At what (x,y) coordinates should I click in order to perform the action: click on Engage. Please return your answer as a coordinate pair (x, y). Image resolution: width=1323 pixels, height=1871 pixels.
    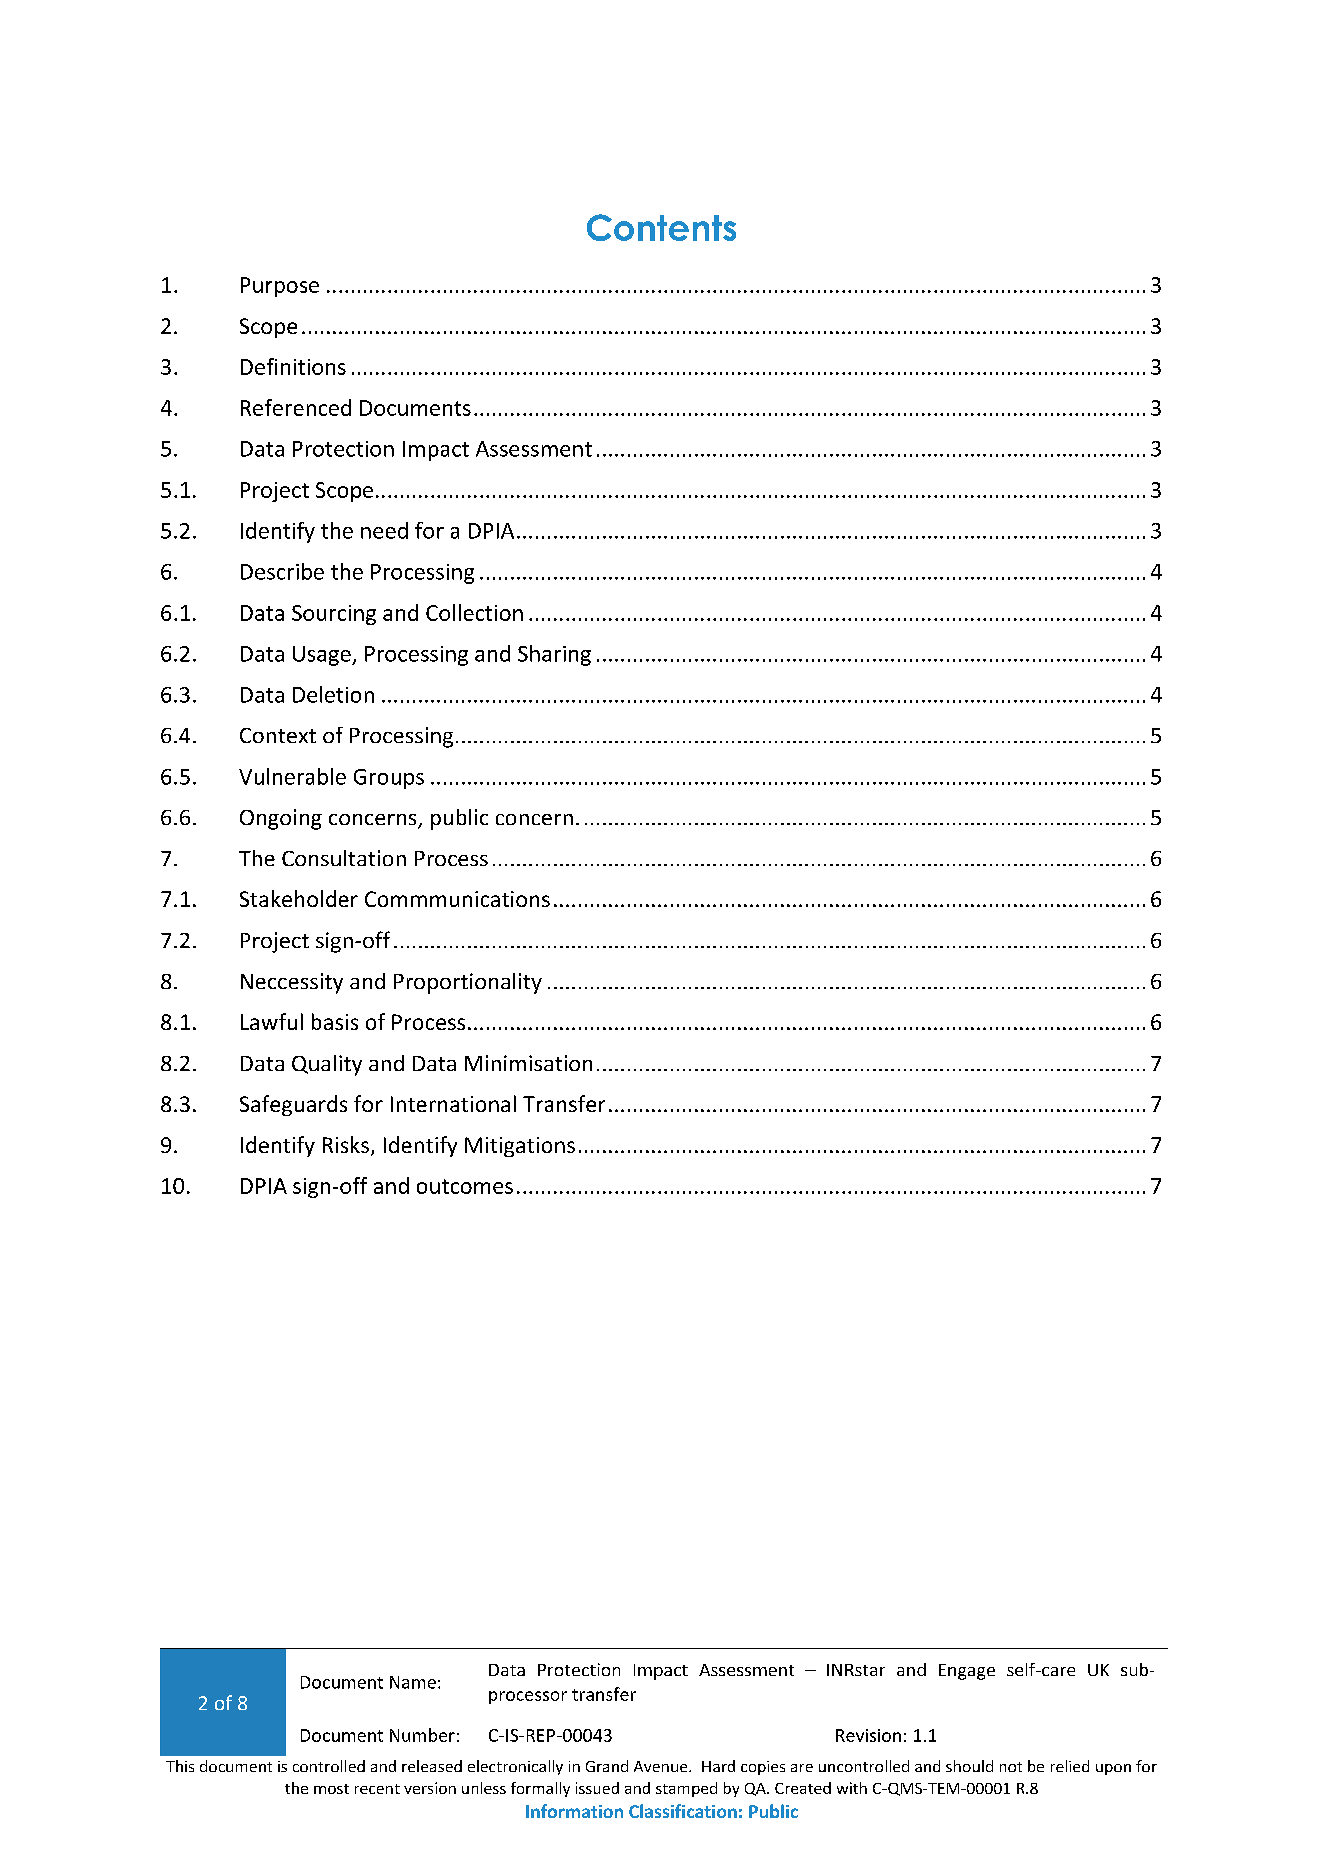
    Looking at the image, I should click on (967, 1672).
